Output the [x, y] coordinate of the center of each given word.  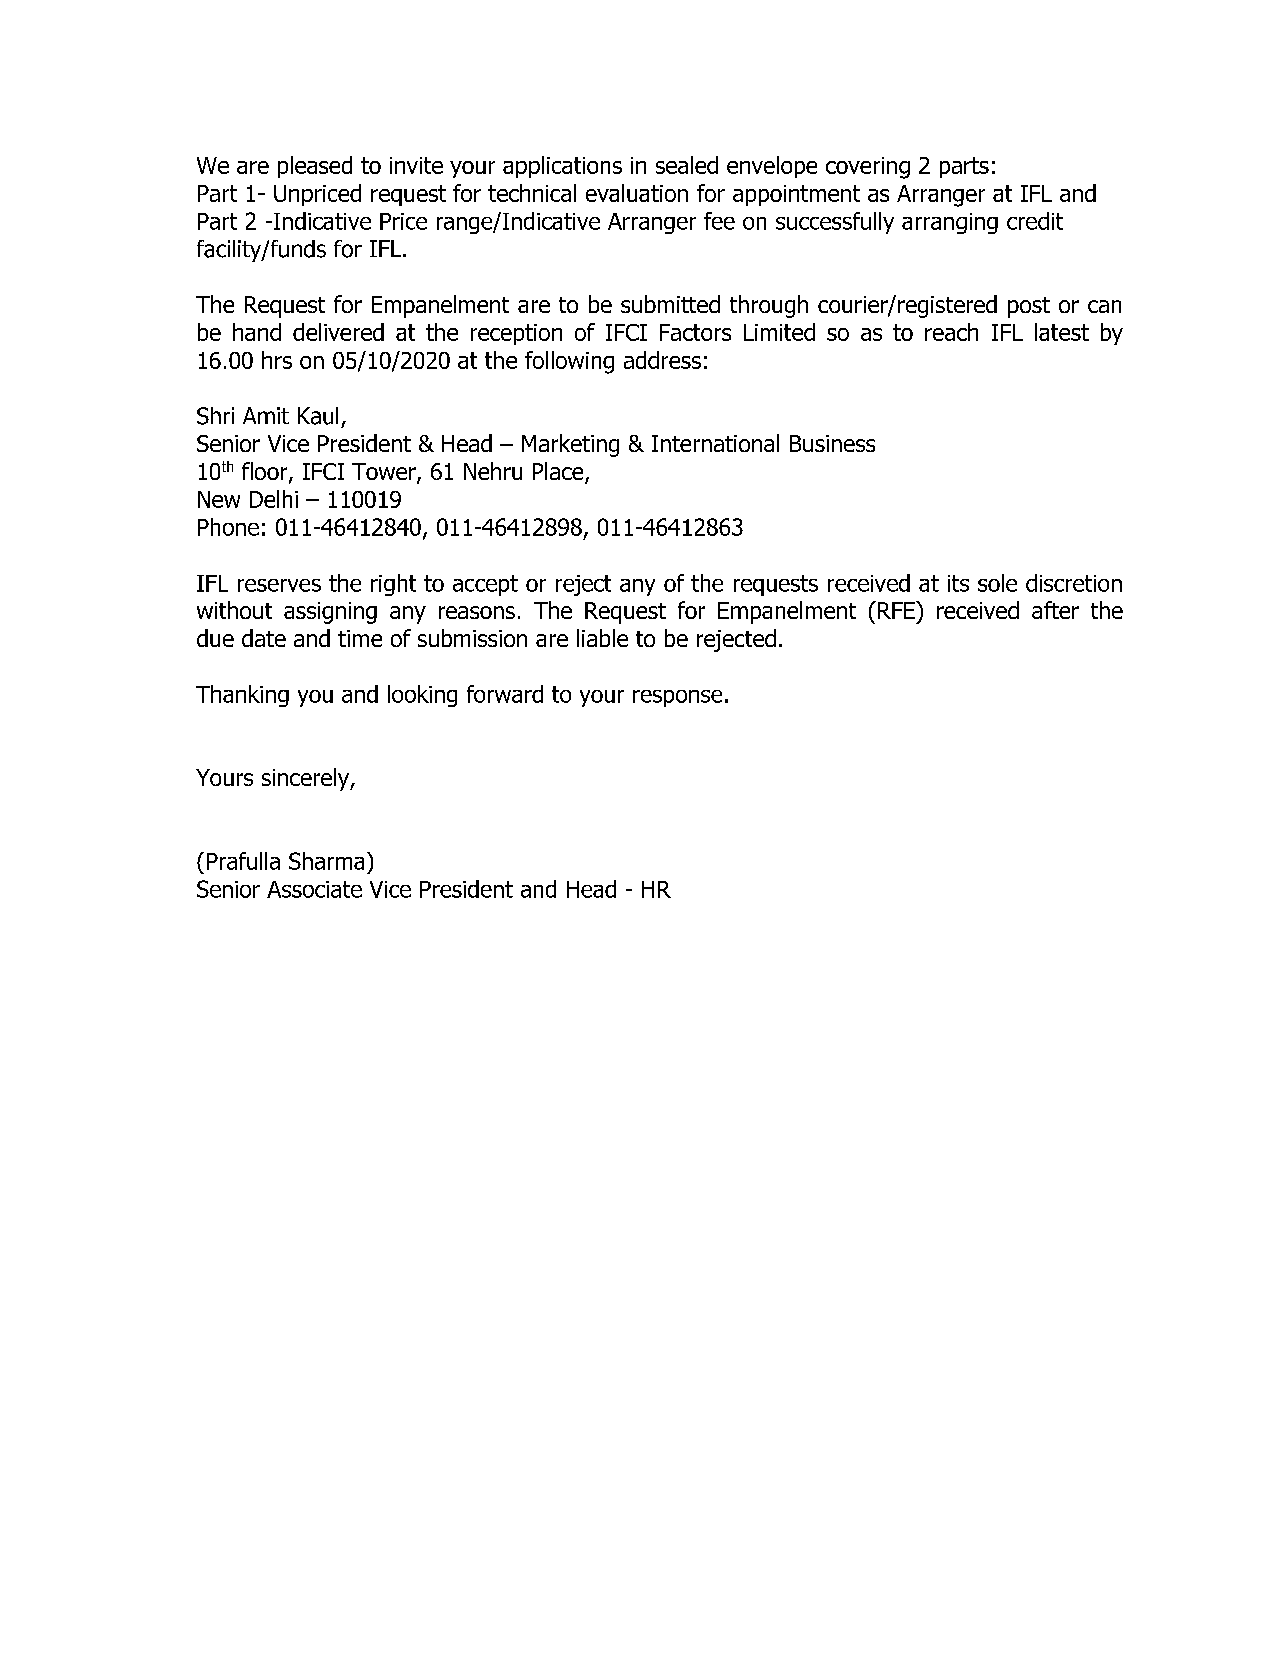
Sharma [326, 861]
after [1055, 610]
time [360, 638]
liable [602, 638]
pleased [315, 167]
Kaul [318, 416]
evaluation [637, 193]
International [715, 443]
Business [832, 443]
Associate [314, 889]
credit [1035, 221]
